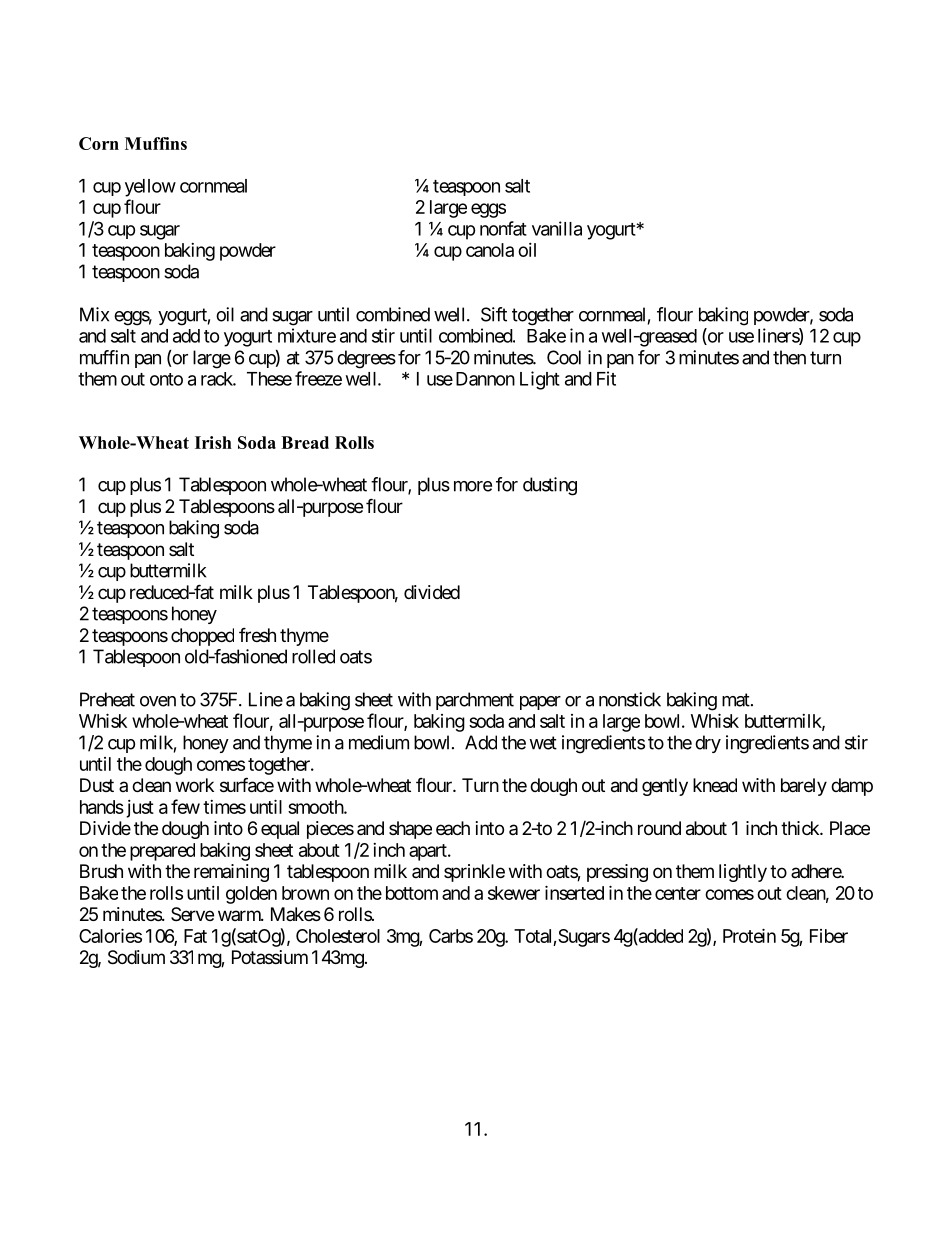 This image has width=952, height=1233. I want to click on parchment, so click(475, 701).
